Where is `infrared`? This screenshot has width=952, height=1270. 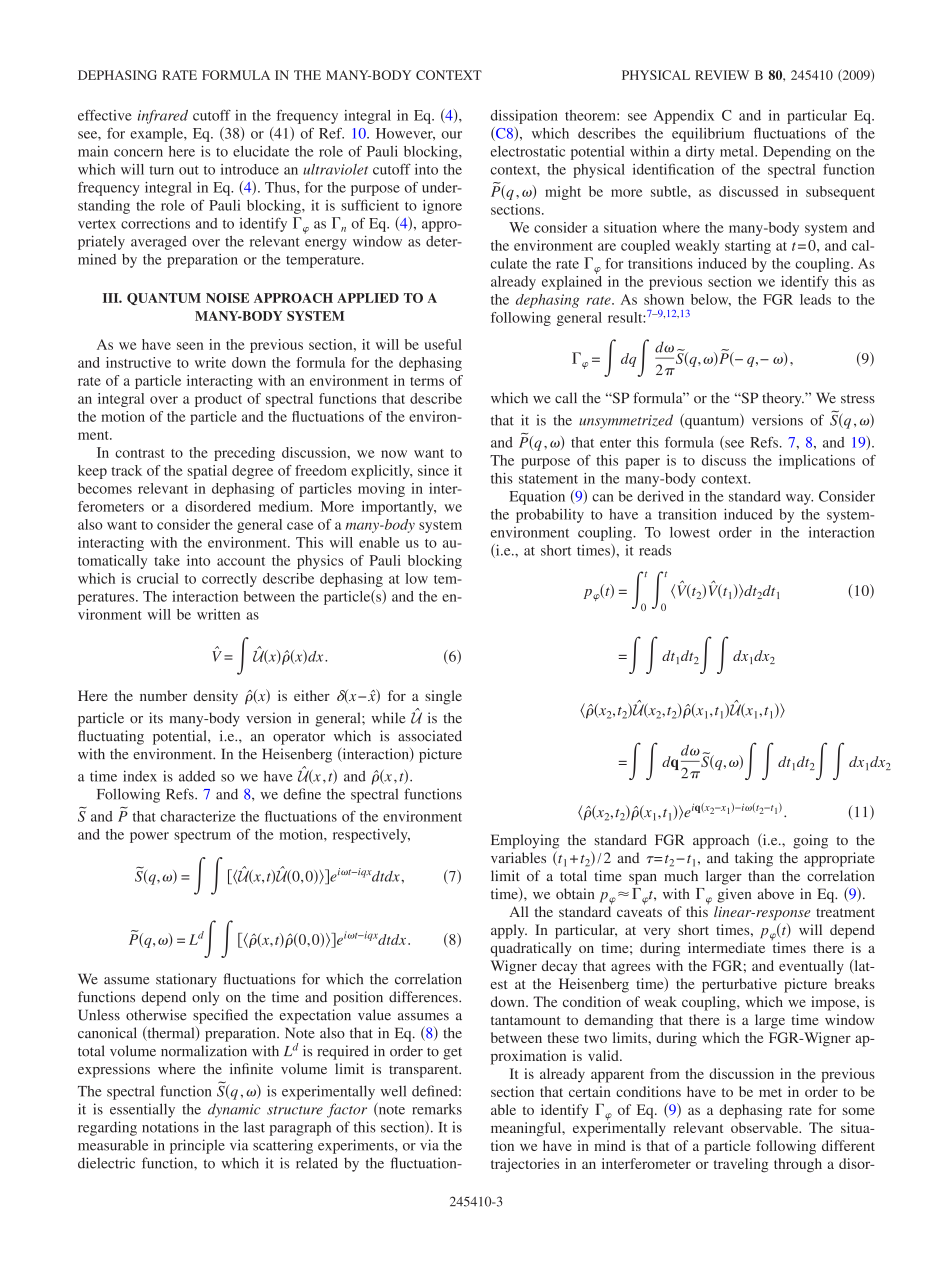 infrared is located at coordinates (163, 117).
